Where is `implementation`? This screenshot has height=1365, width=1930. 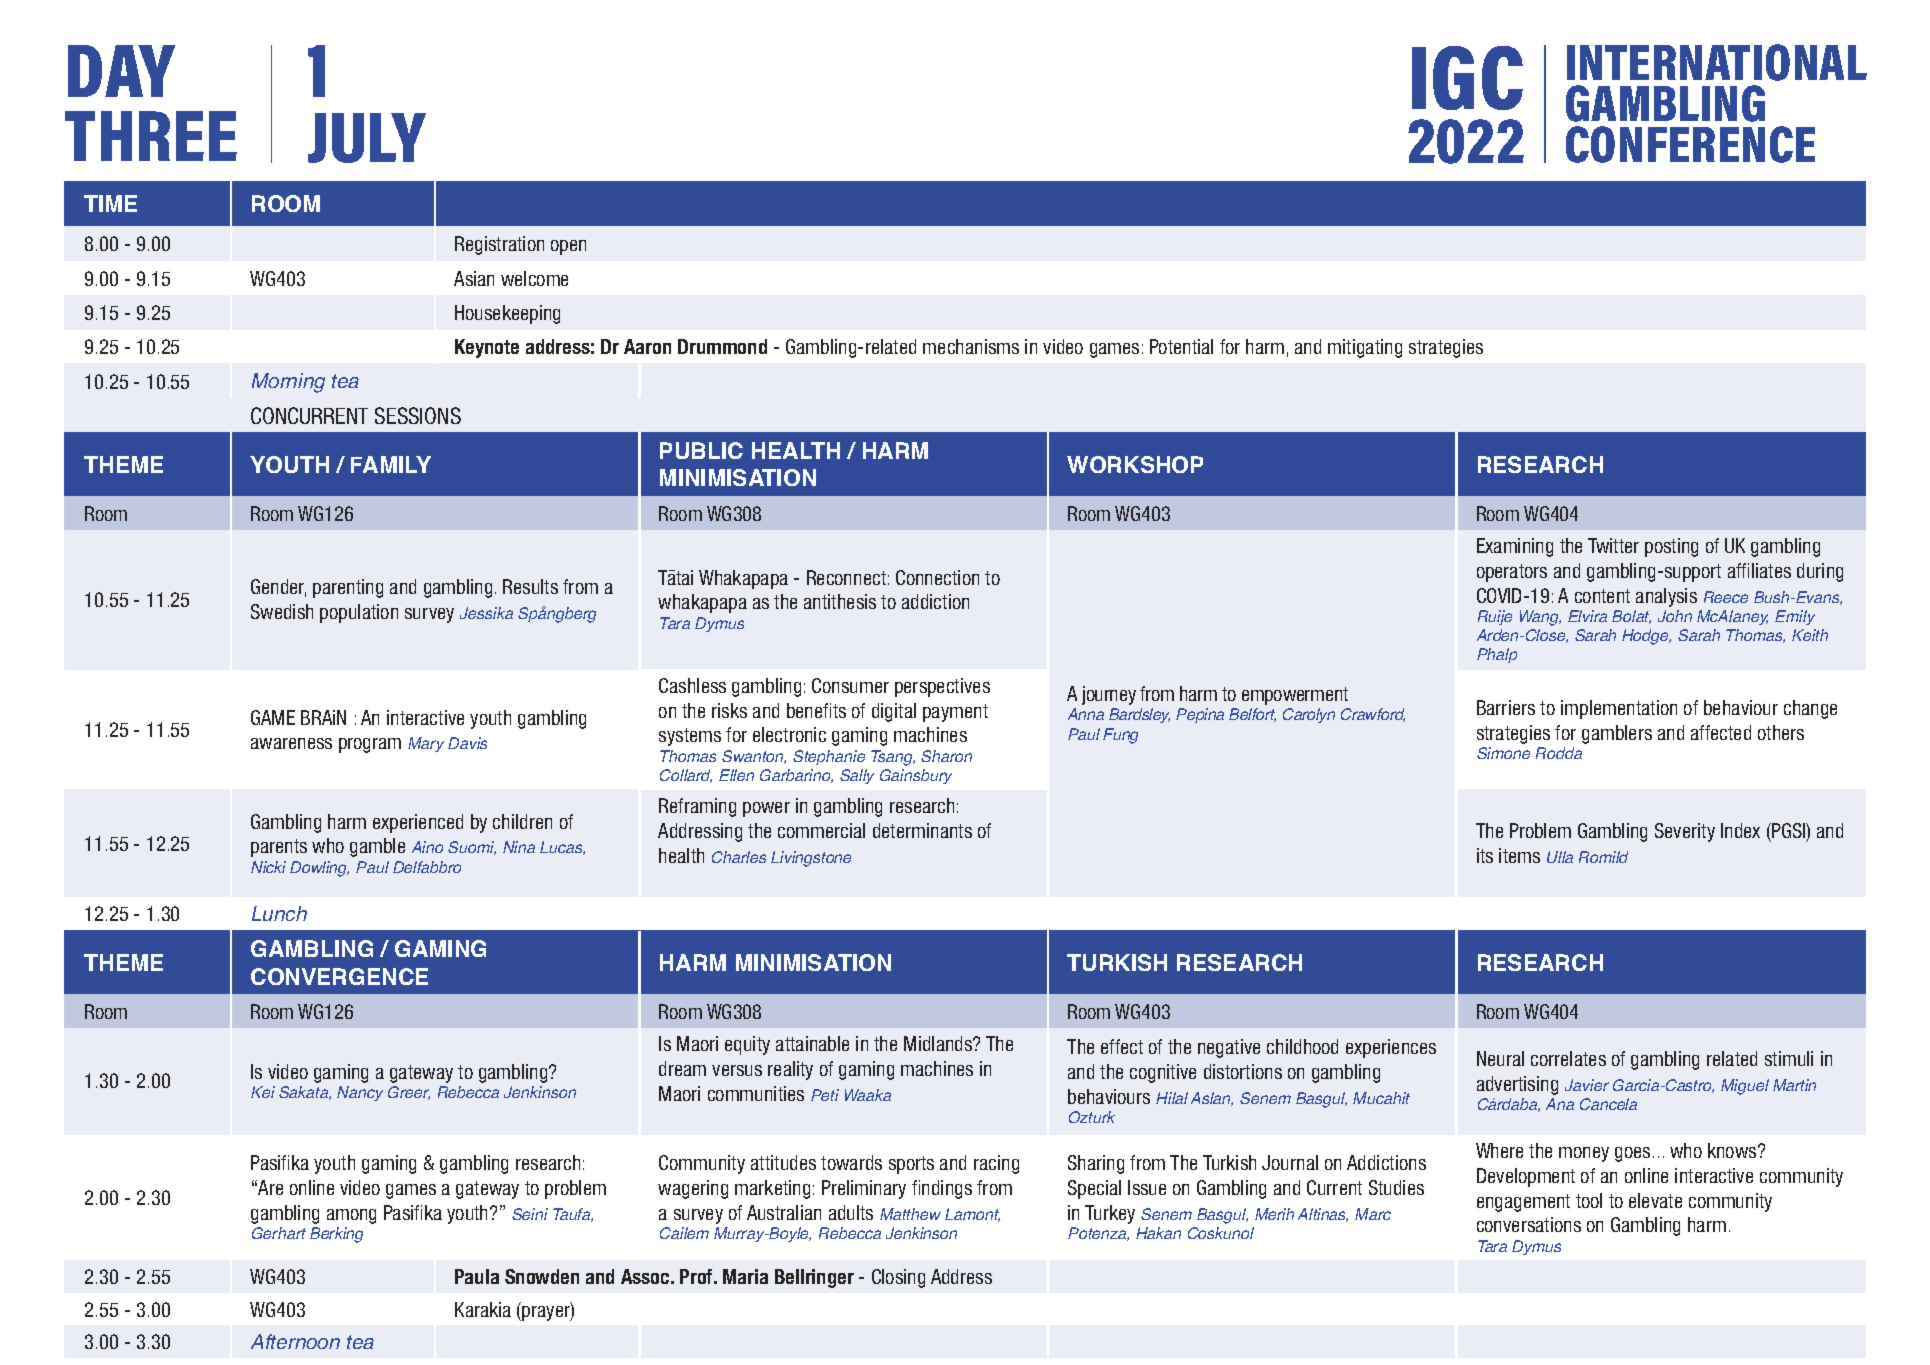
implementation is located at coordinates (1619, 709).
